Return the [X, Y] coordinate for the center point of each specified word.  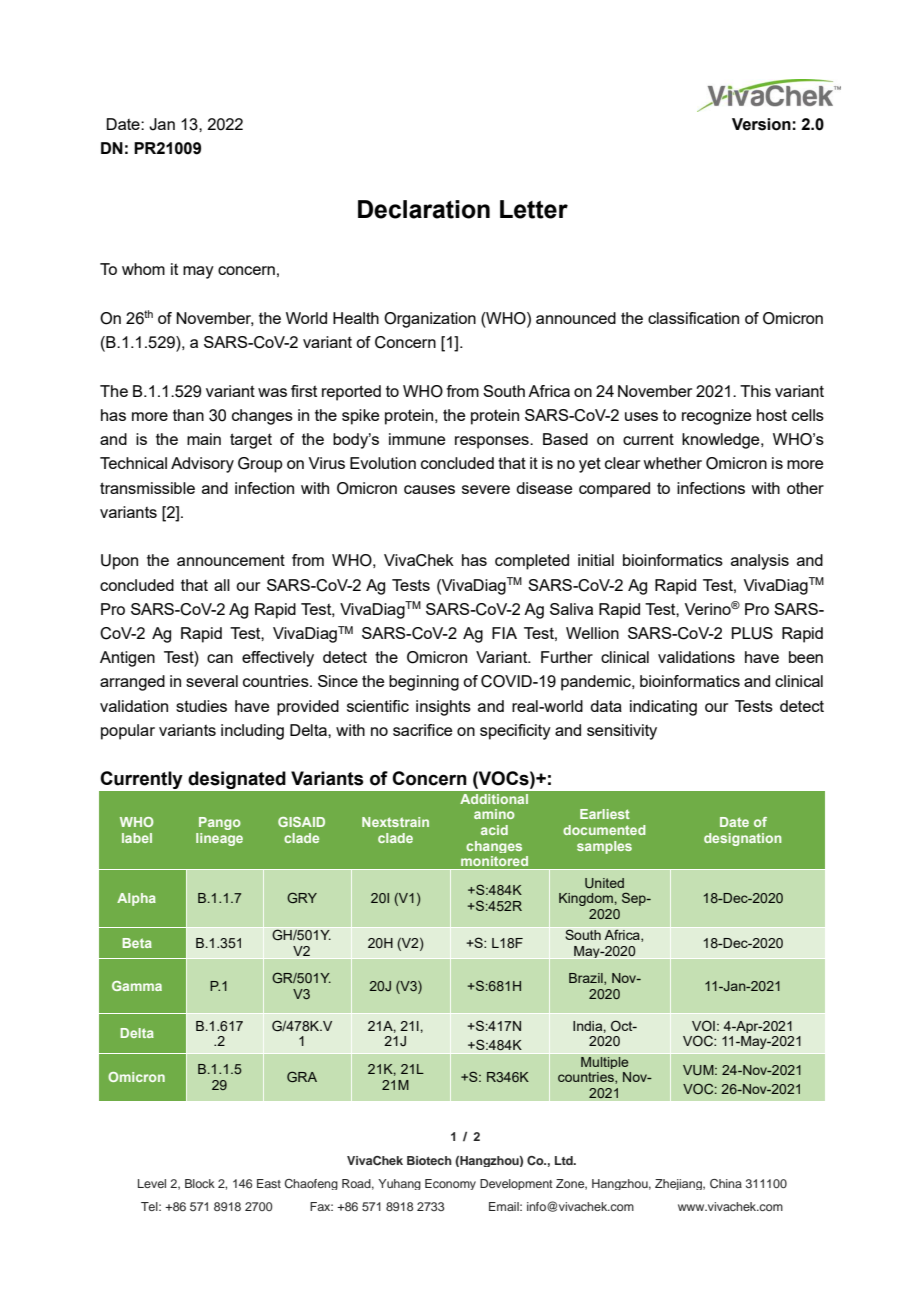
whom [143, 269]
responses [493, 442]
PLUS [752, 633]
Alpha [136, 899]
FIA [504, 633]
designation [742, 839]
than [188, 415]
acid [494, 830]
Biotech [429, 1160]
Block [200, 1183]
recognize [716, 417]
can [220, 658]
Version [761, 124]
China [726, 1184]
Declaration [424, 209]
